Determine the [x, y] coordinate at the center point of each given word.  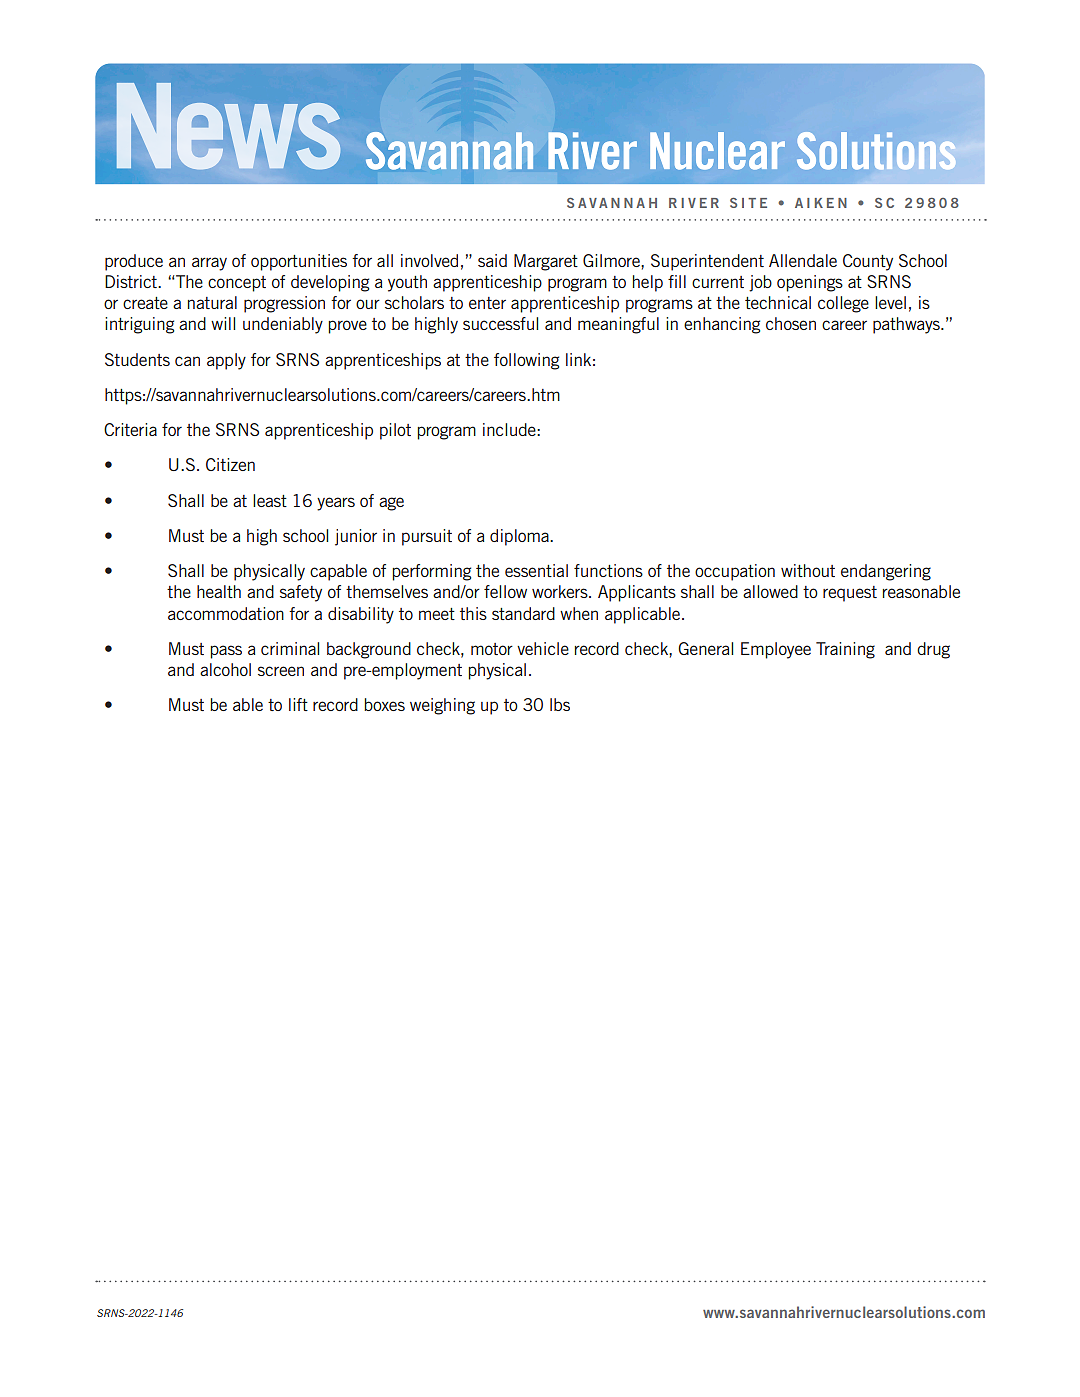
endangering [886, 572]
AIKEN [821, 203]
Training [845, 650]
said [492, 260]
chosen [791, 323]
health [219, 591]
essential [536, 570]
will [223, 323]
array [209, 264]
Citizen [230, 464]
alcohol [225, 669]
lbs [560, 704]
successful [500, 323]
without [808, 570]
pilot [395, 431]
